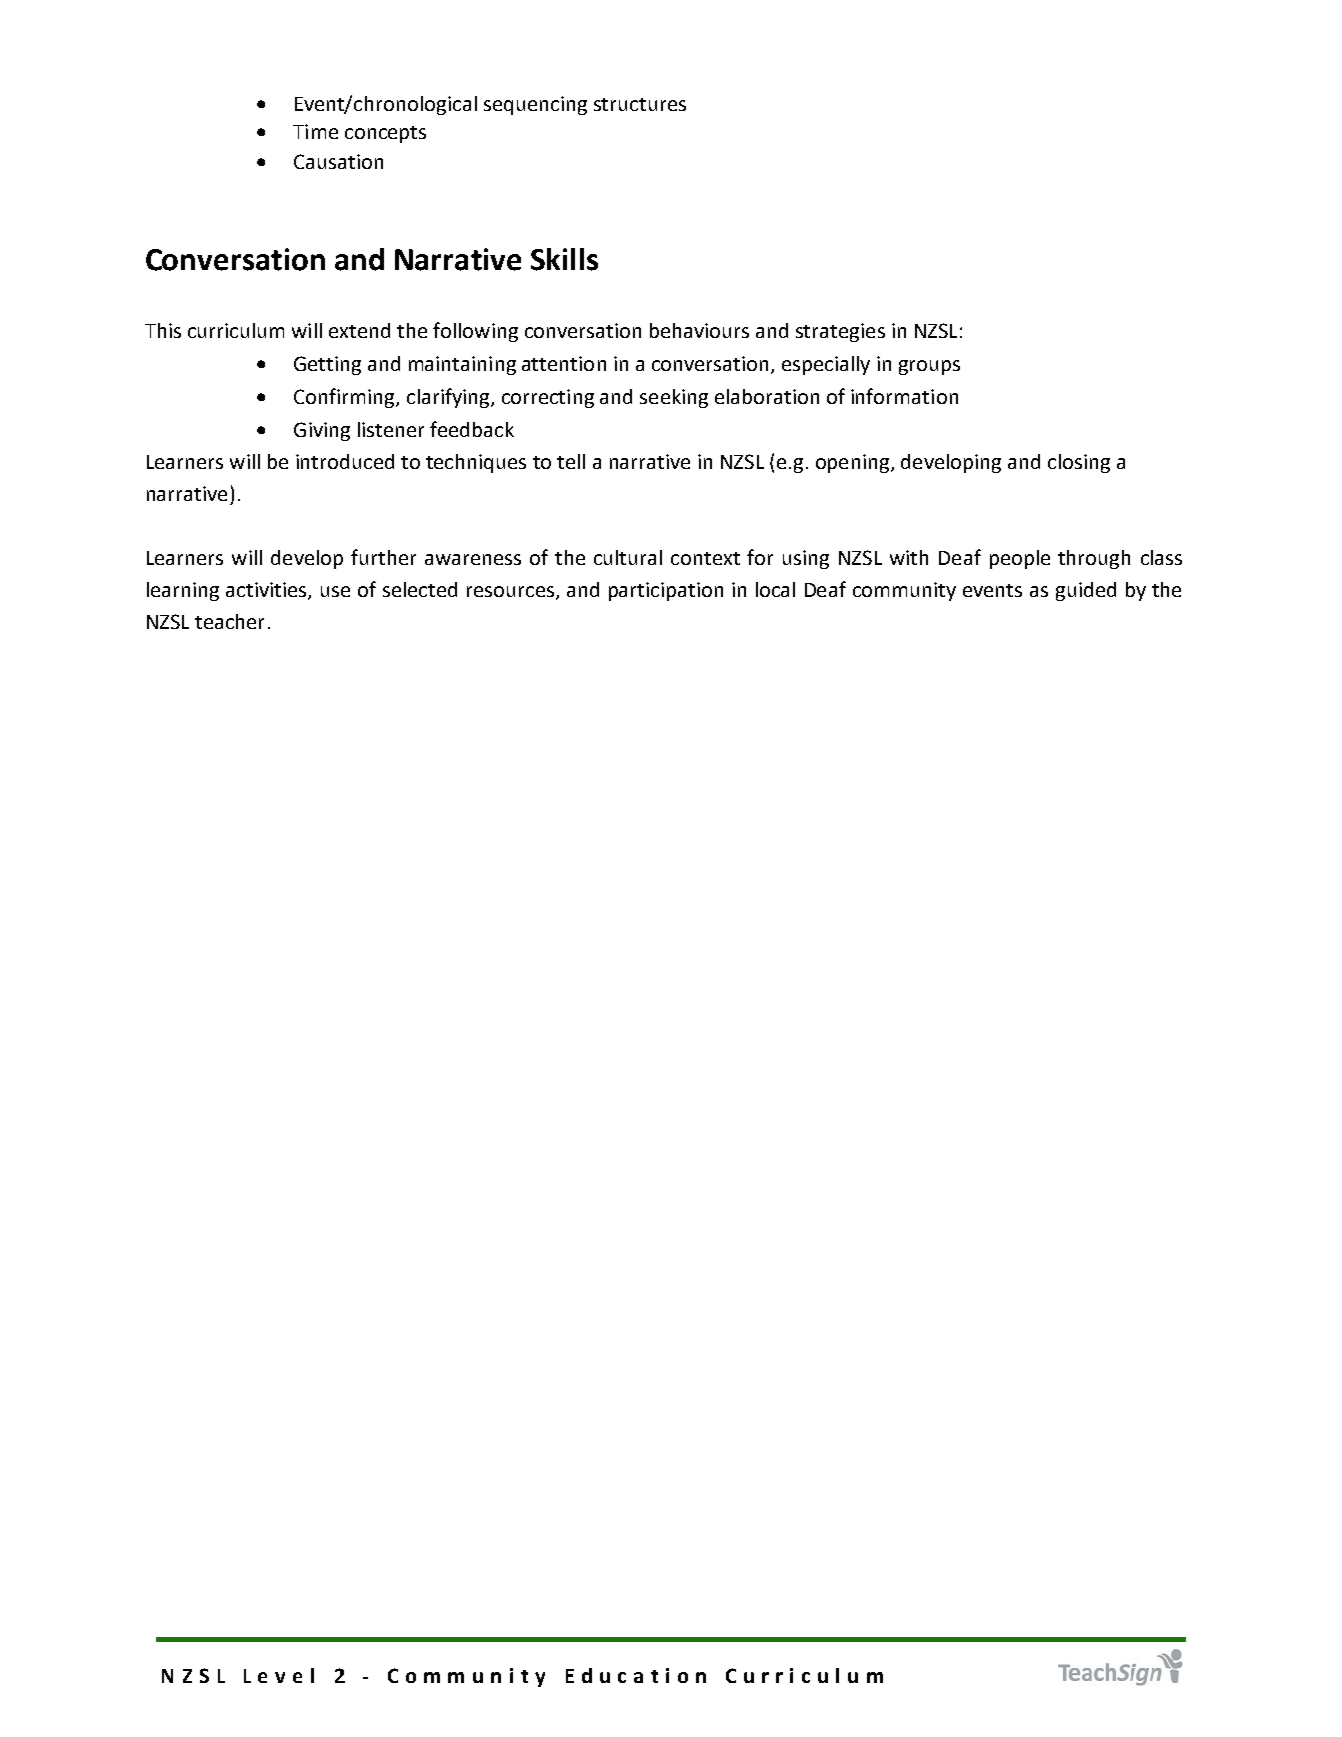 The width and height of the screenshot is (1342, 1737). Describe the element at coordinates (1086, 591) in the screenshot. I see `guided` at that location.
